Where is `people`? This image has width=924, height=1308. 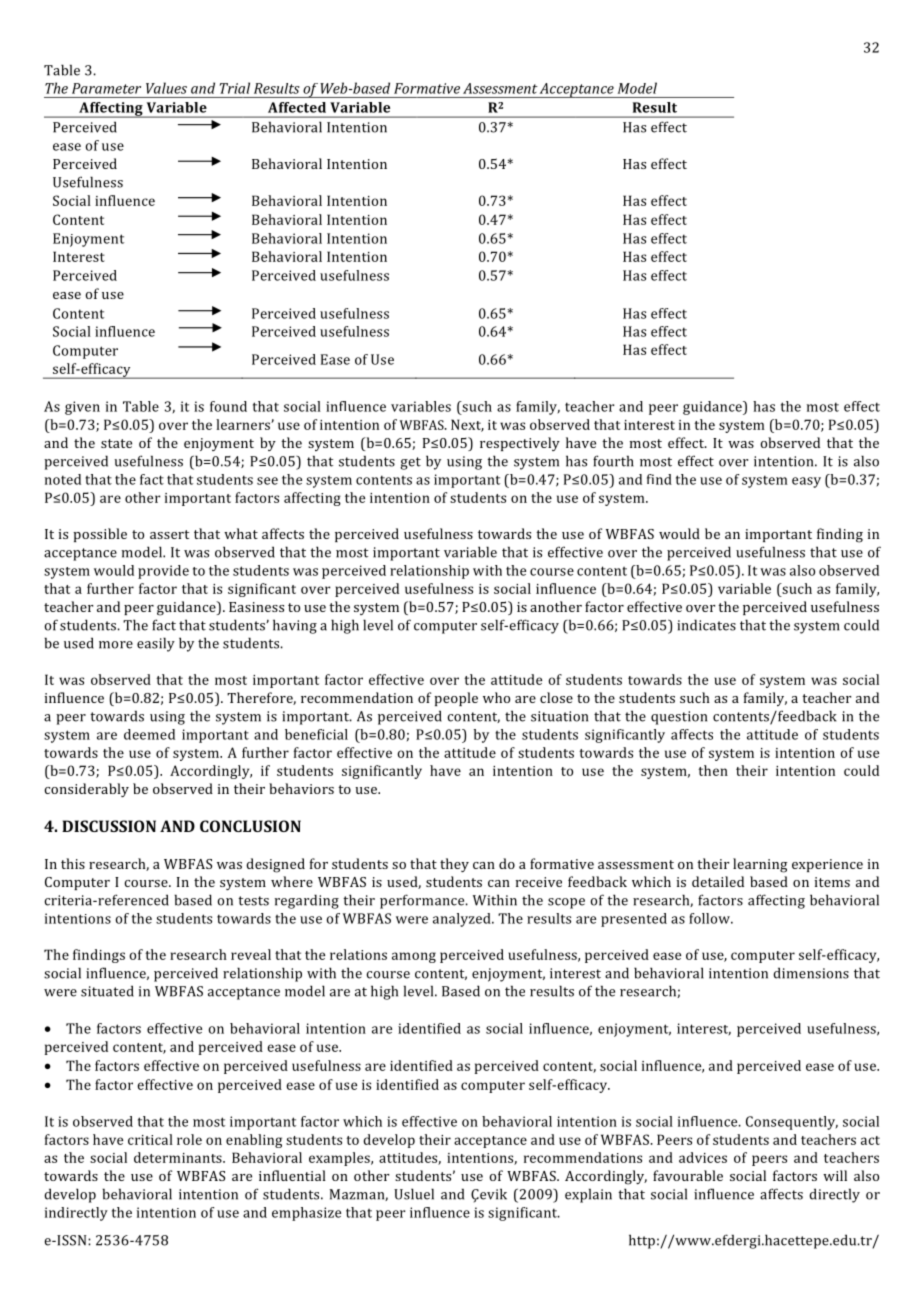 people is located at coordinates (456, 699).
